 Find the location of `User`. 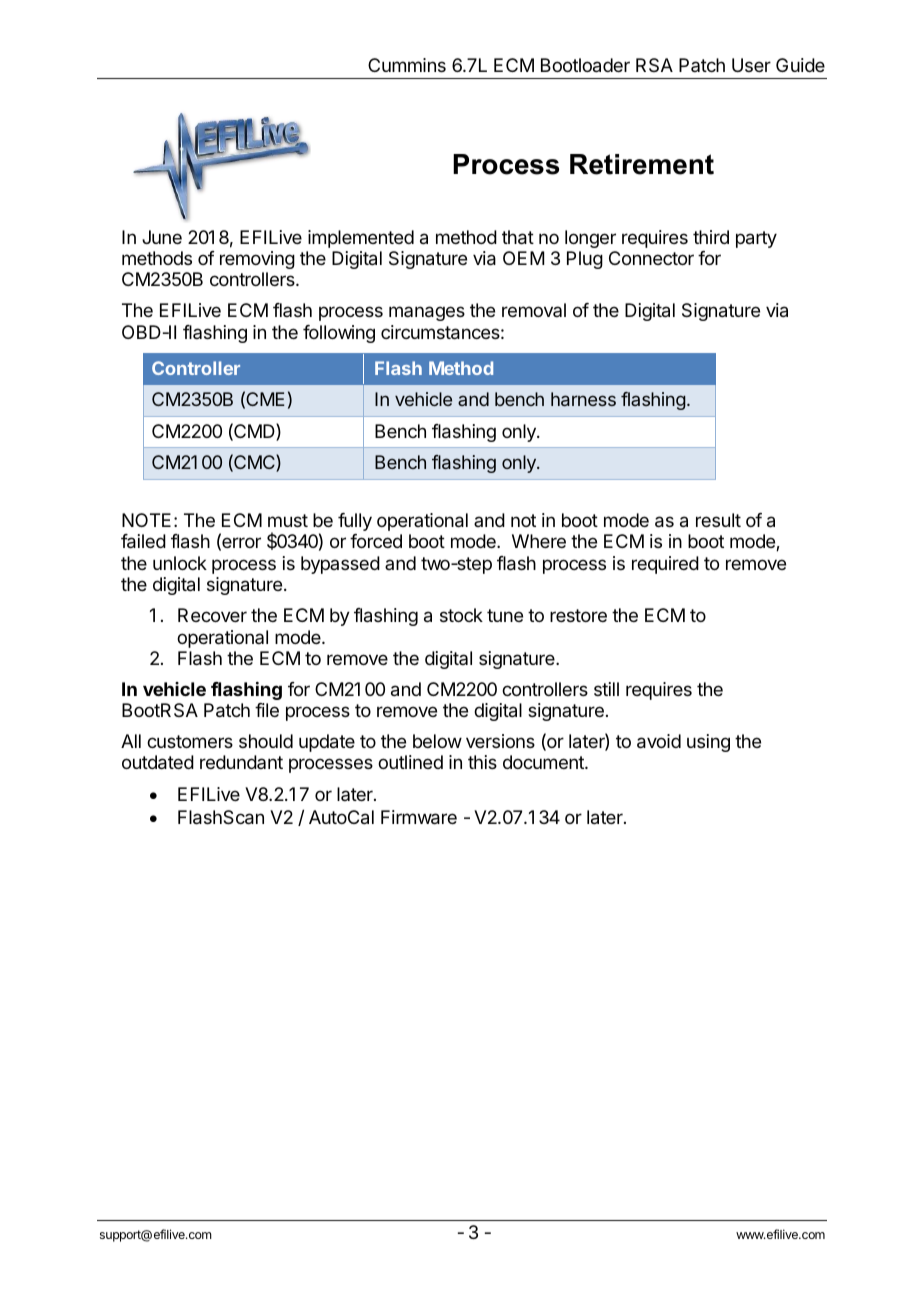

User is located at coordinates (751, 65).
